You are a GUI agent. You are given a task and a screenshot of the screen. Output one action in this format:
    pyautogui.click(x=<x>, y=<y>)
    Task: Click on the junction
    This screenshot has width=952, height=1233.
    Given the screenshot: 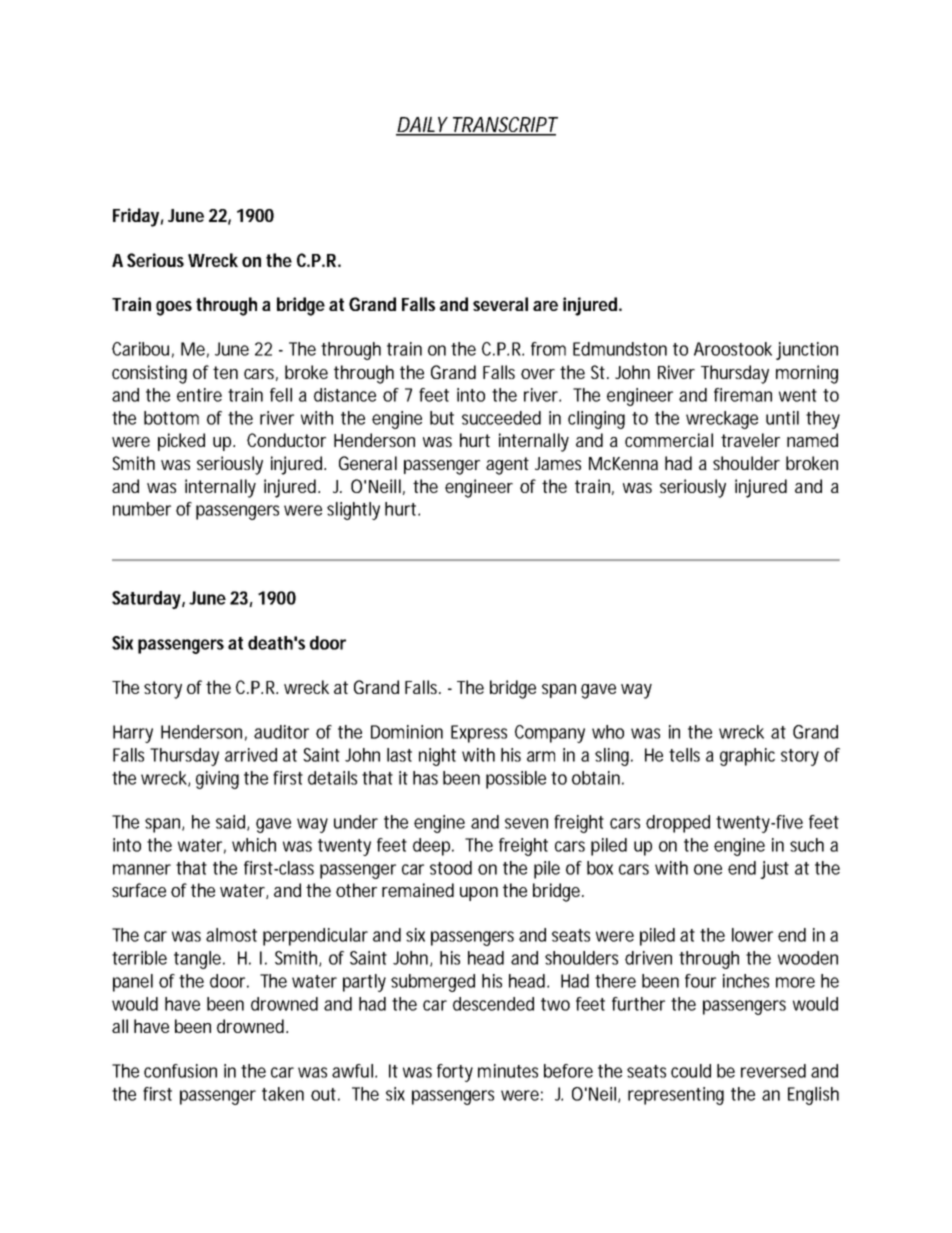 What is the action you would take?
    pyautogui.click(x=807, y=351)
